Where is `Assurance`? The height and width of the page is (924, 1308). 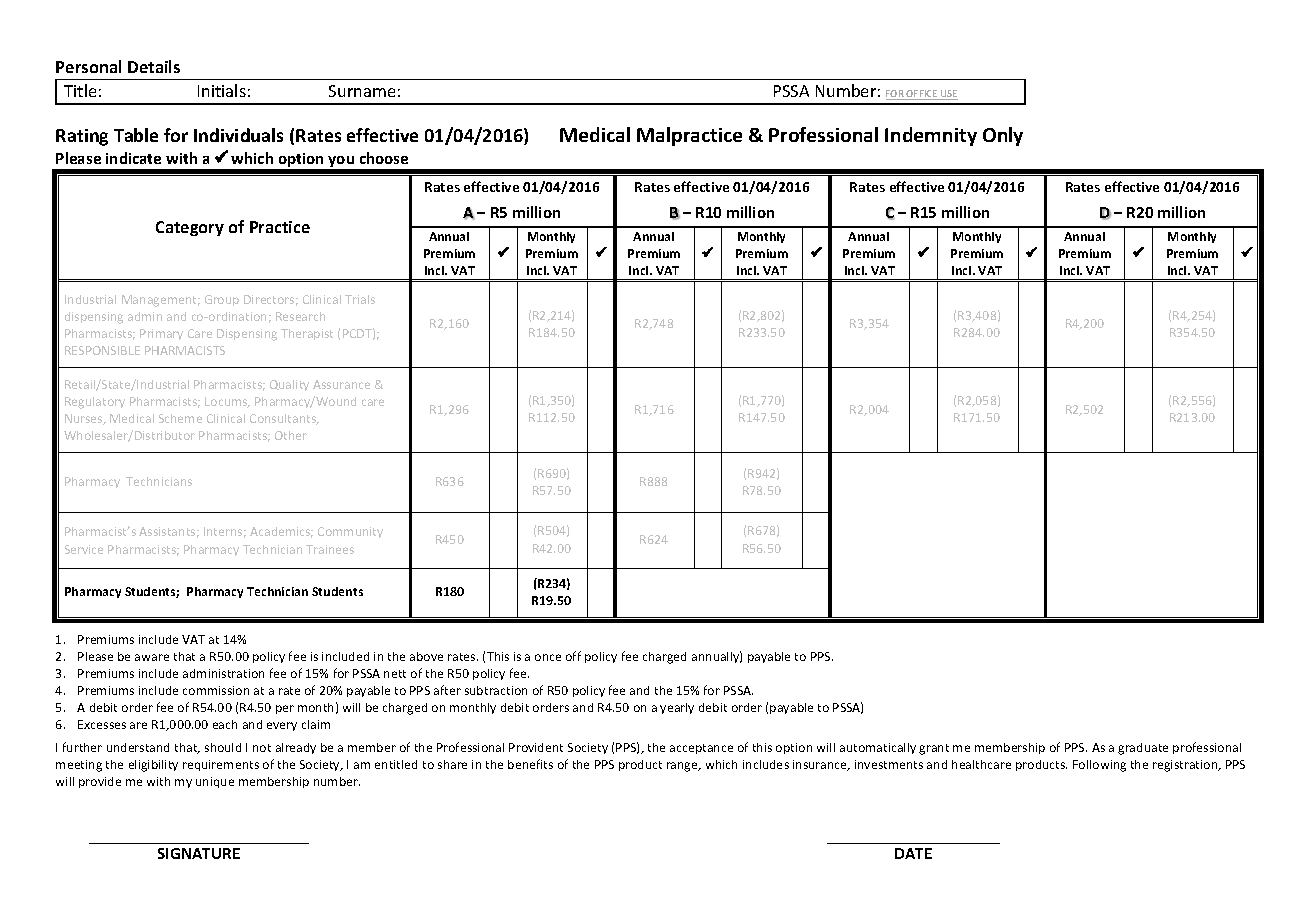 Assurance is located at coordinates (341, 384).
